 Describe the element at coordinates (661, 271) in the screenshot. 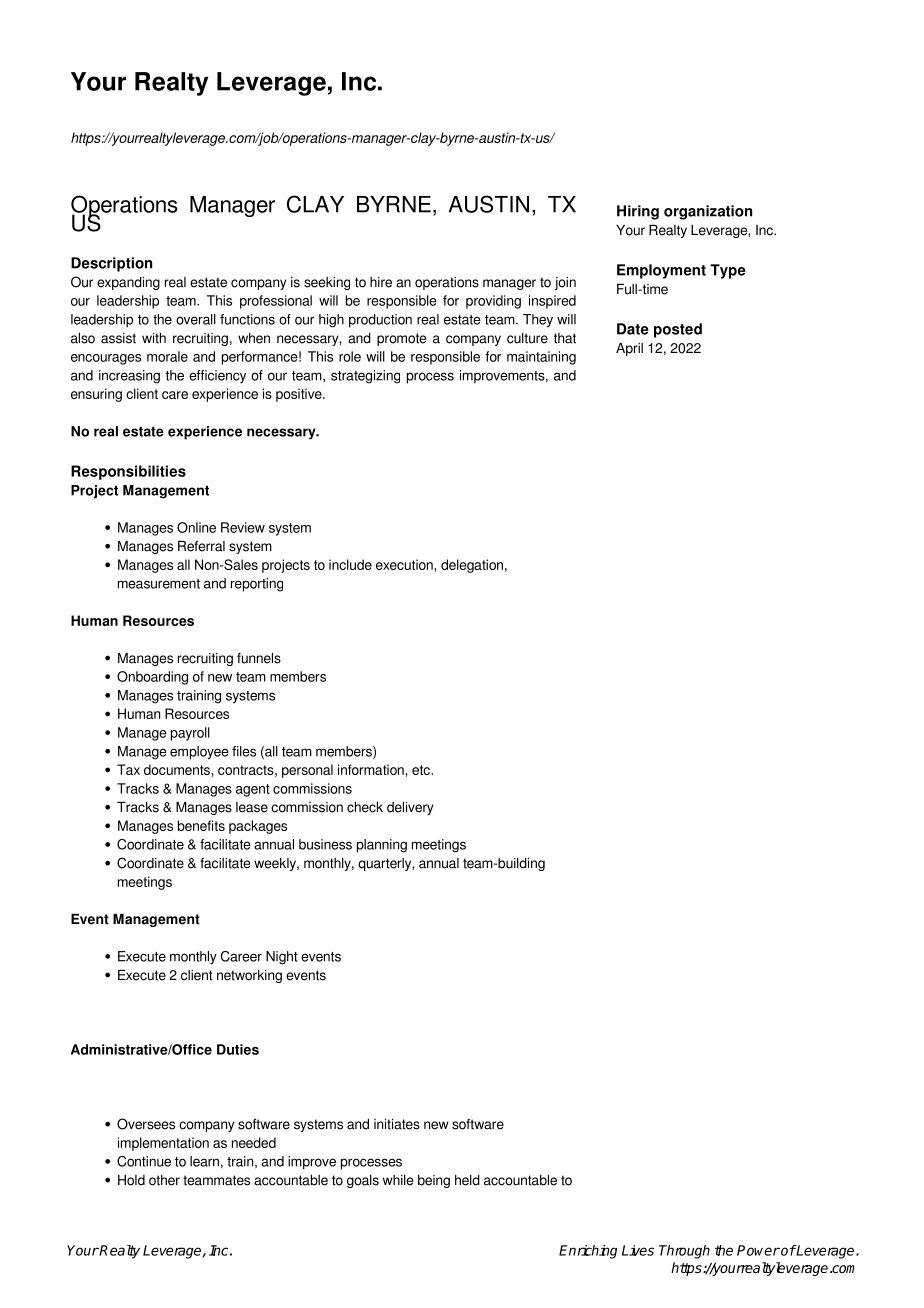

I see `Employment` at that location.
